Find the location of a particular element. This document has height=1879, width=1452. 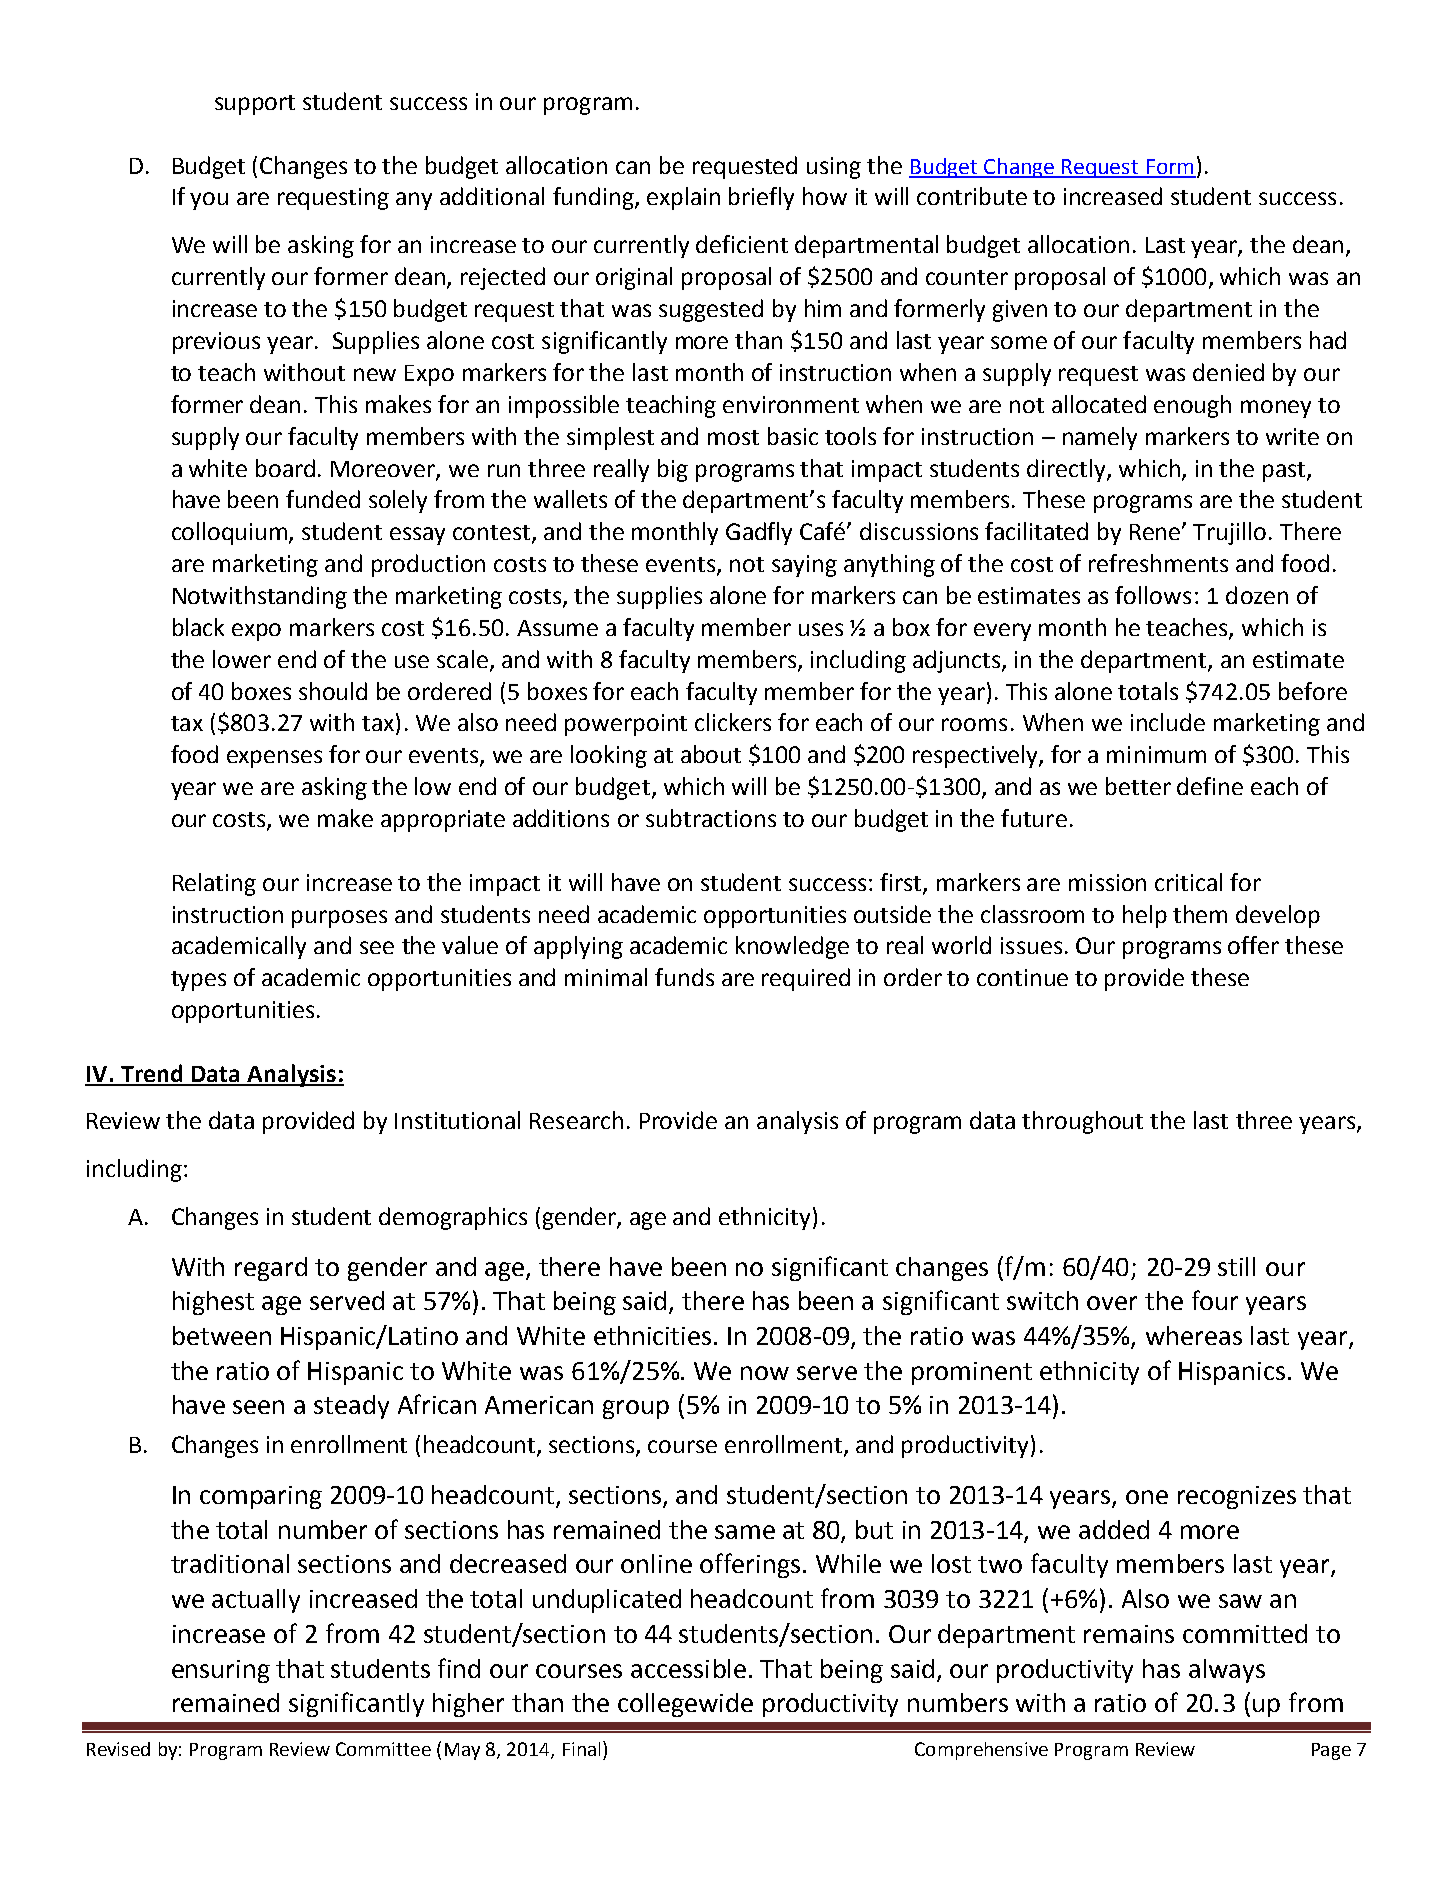

Rene is located at coordinates (1156, 532).
